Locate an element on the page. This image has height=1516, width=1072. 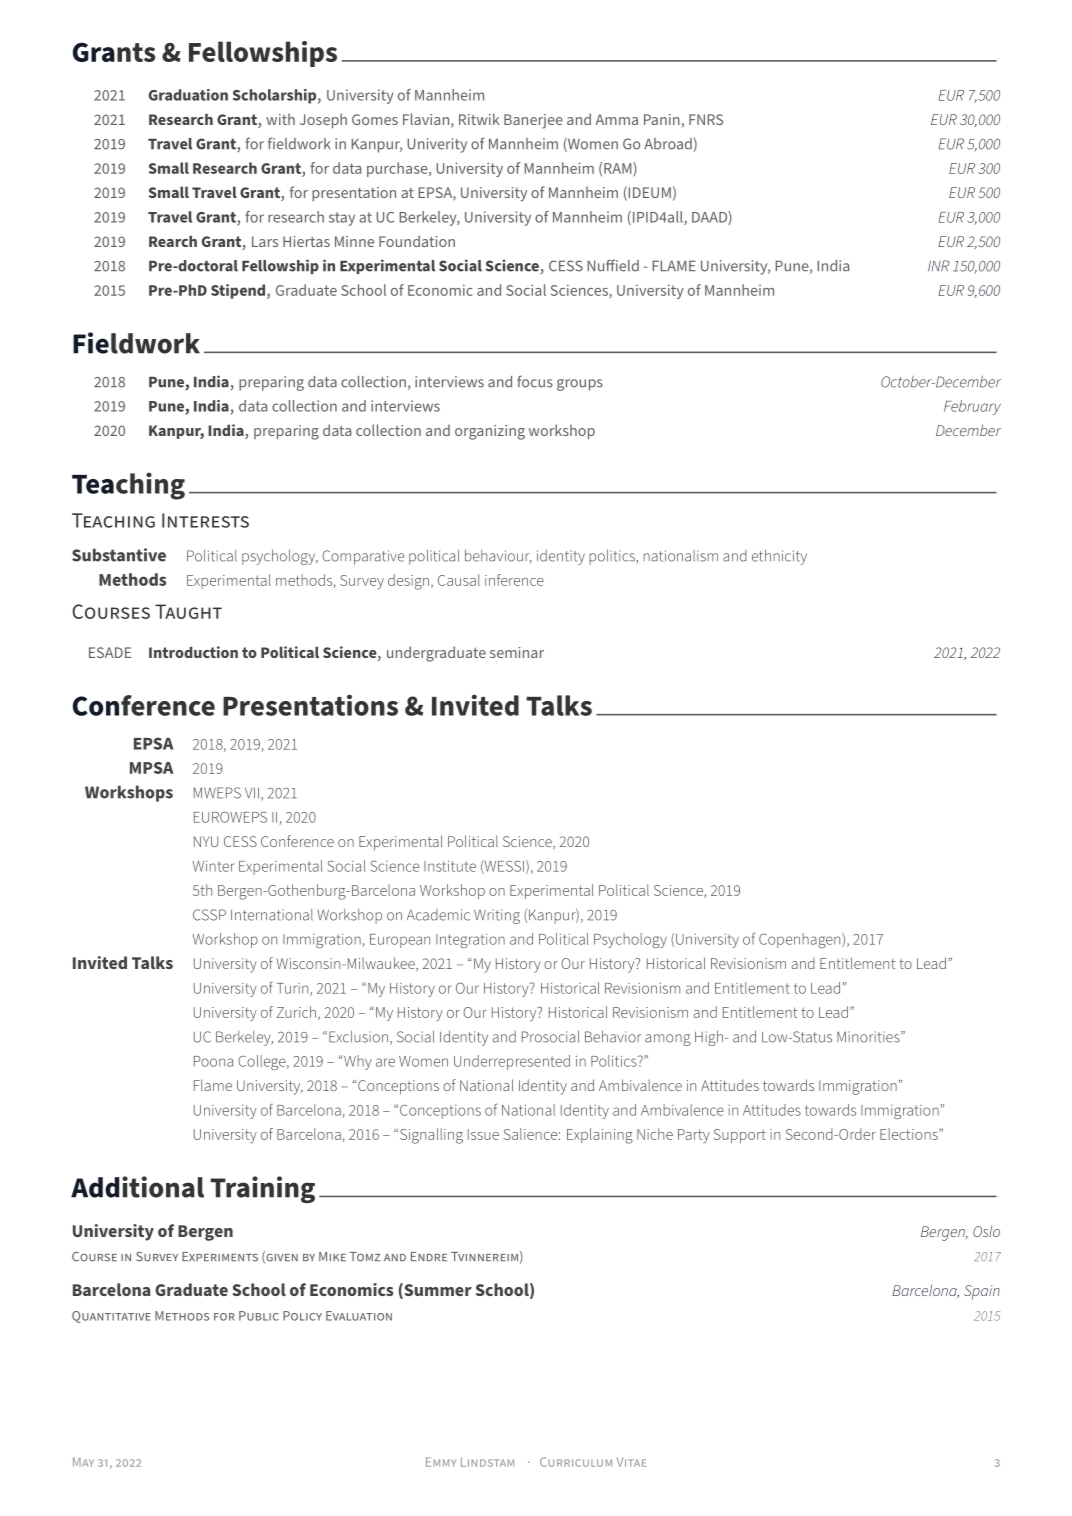
INR is located at coordinates (938, 265).
